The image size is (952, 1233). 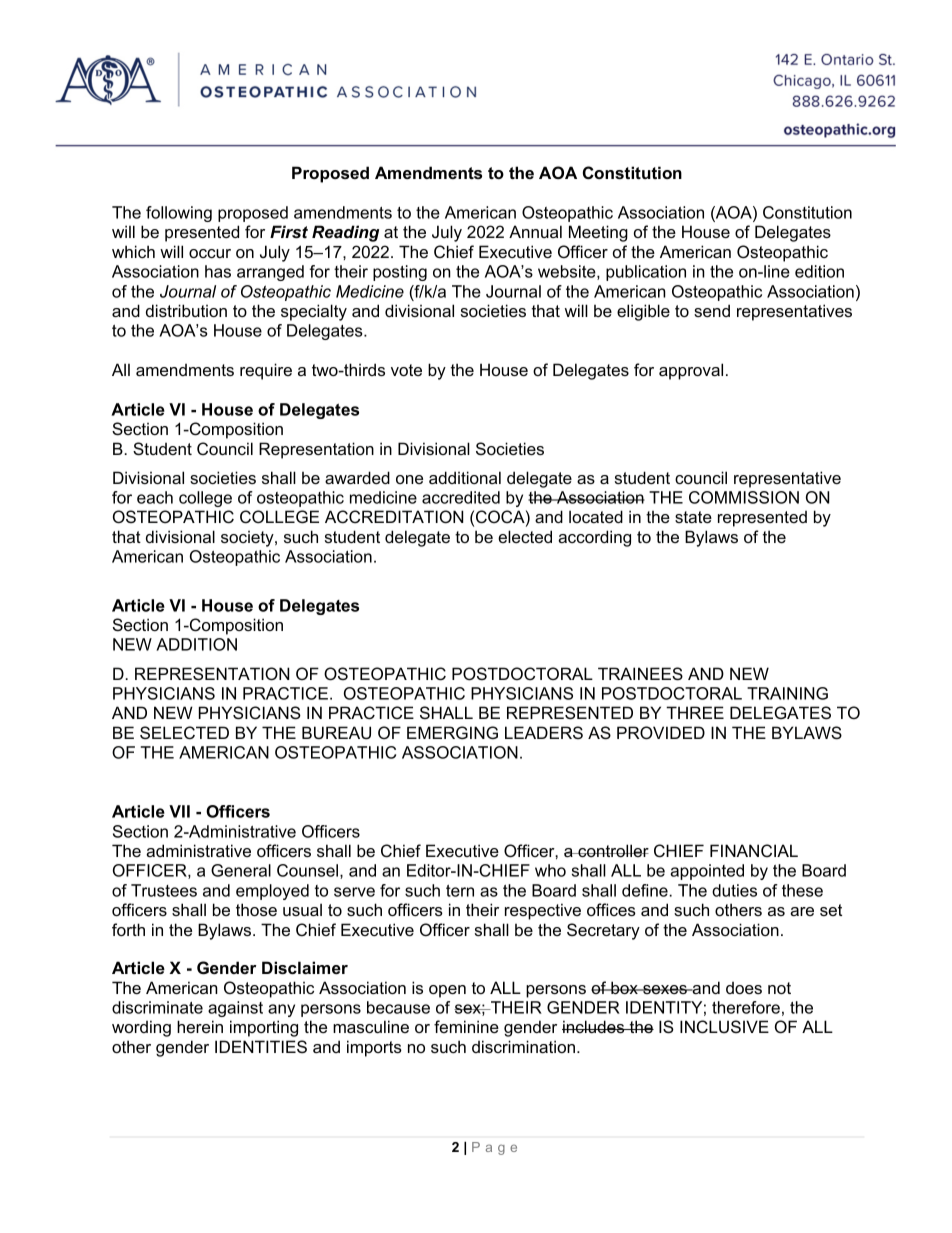 I want to click on Page, so click(x=494, y=1148).
